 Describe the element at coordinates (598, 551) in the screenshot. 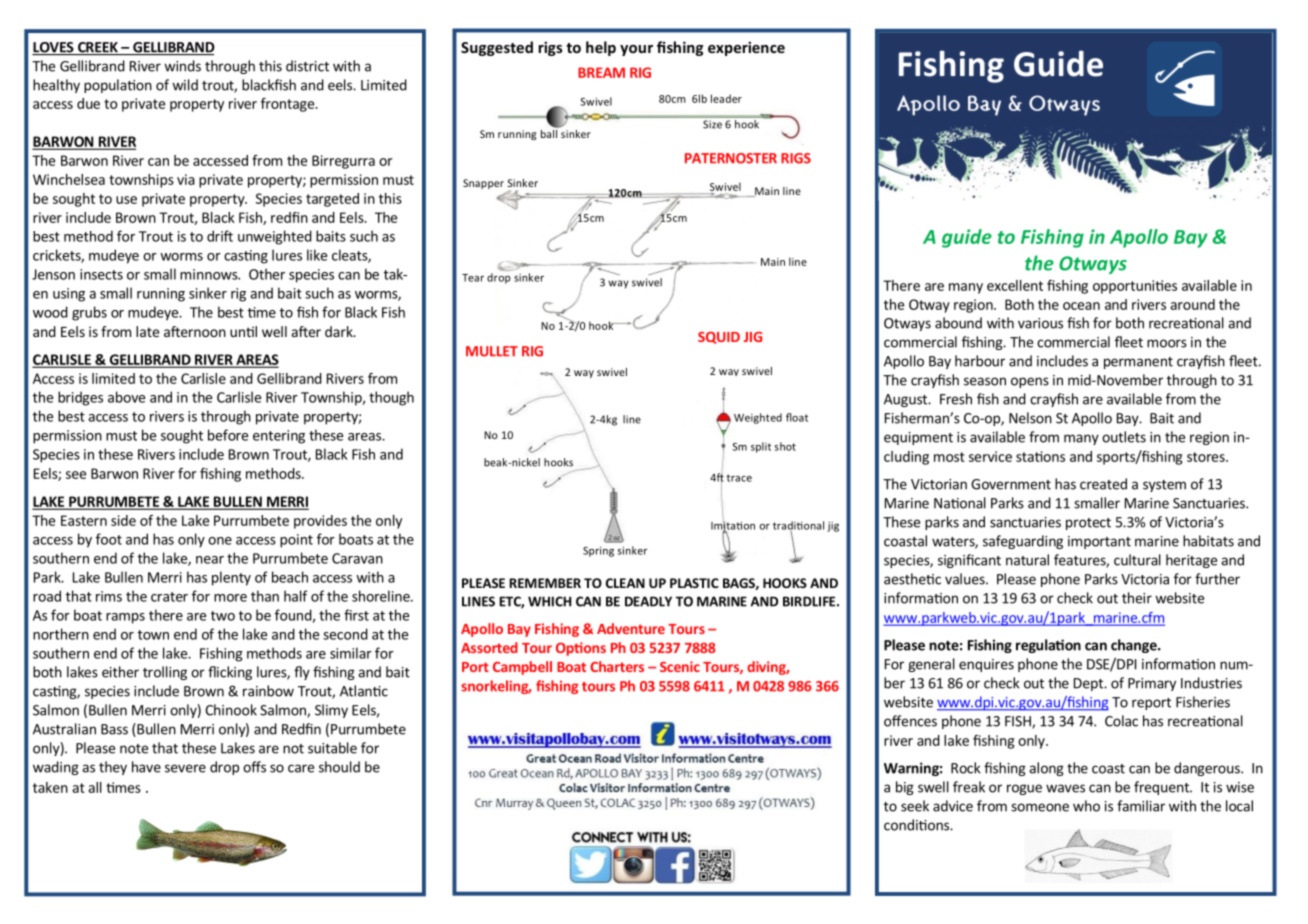

I see `Spring` at that location.
